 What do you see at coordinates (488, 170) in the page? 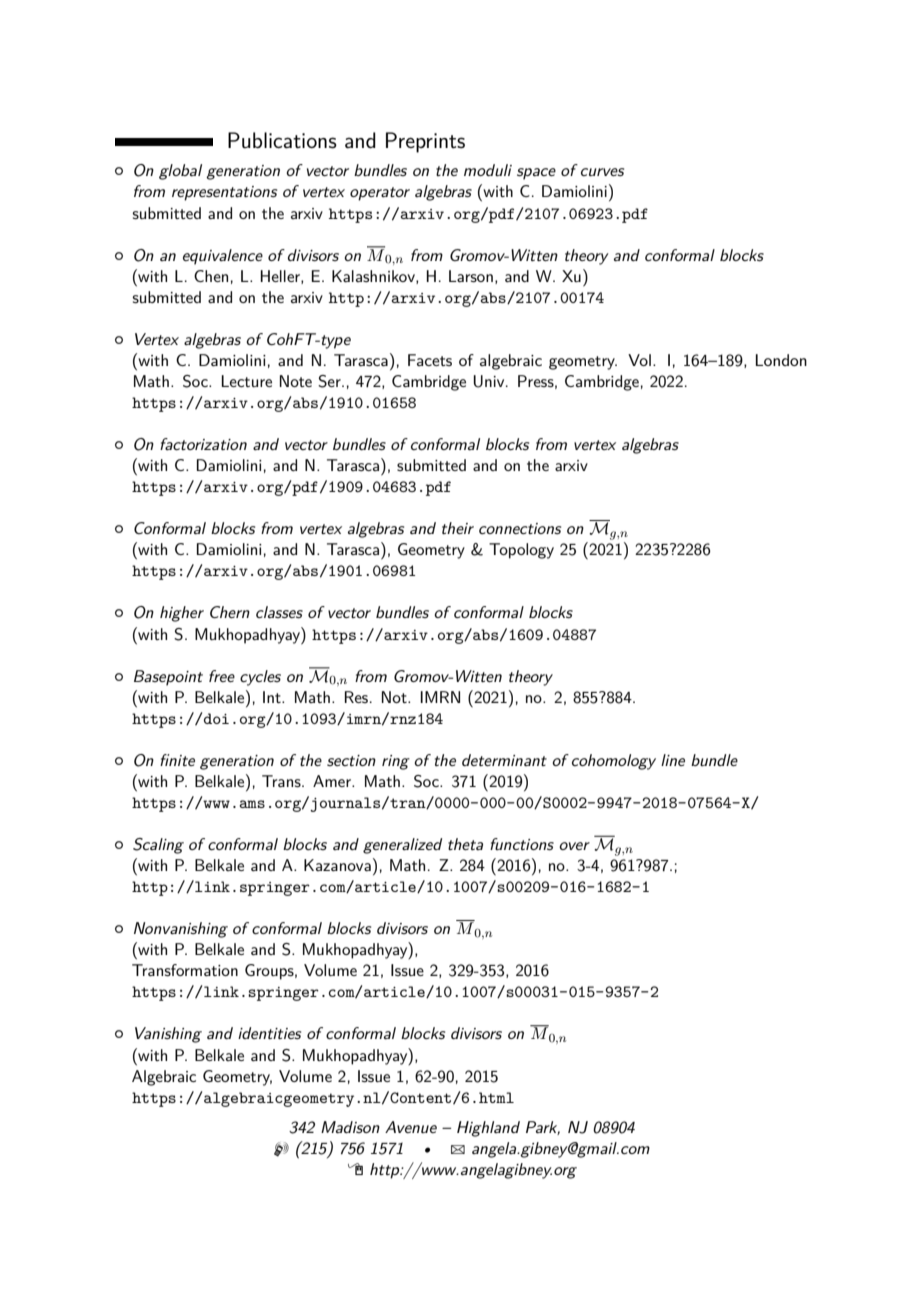
I see `moduli` at bounding box center [488, 170].
